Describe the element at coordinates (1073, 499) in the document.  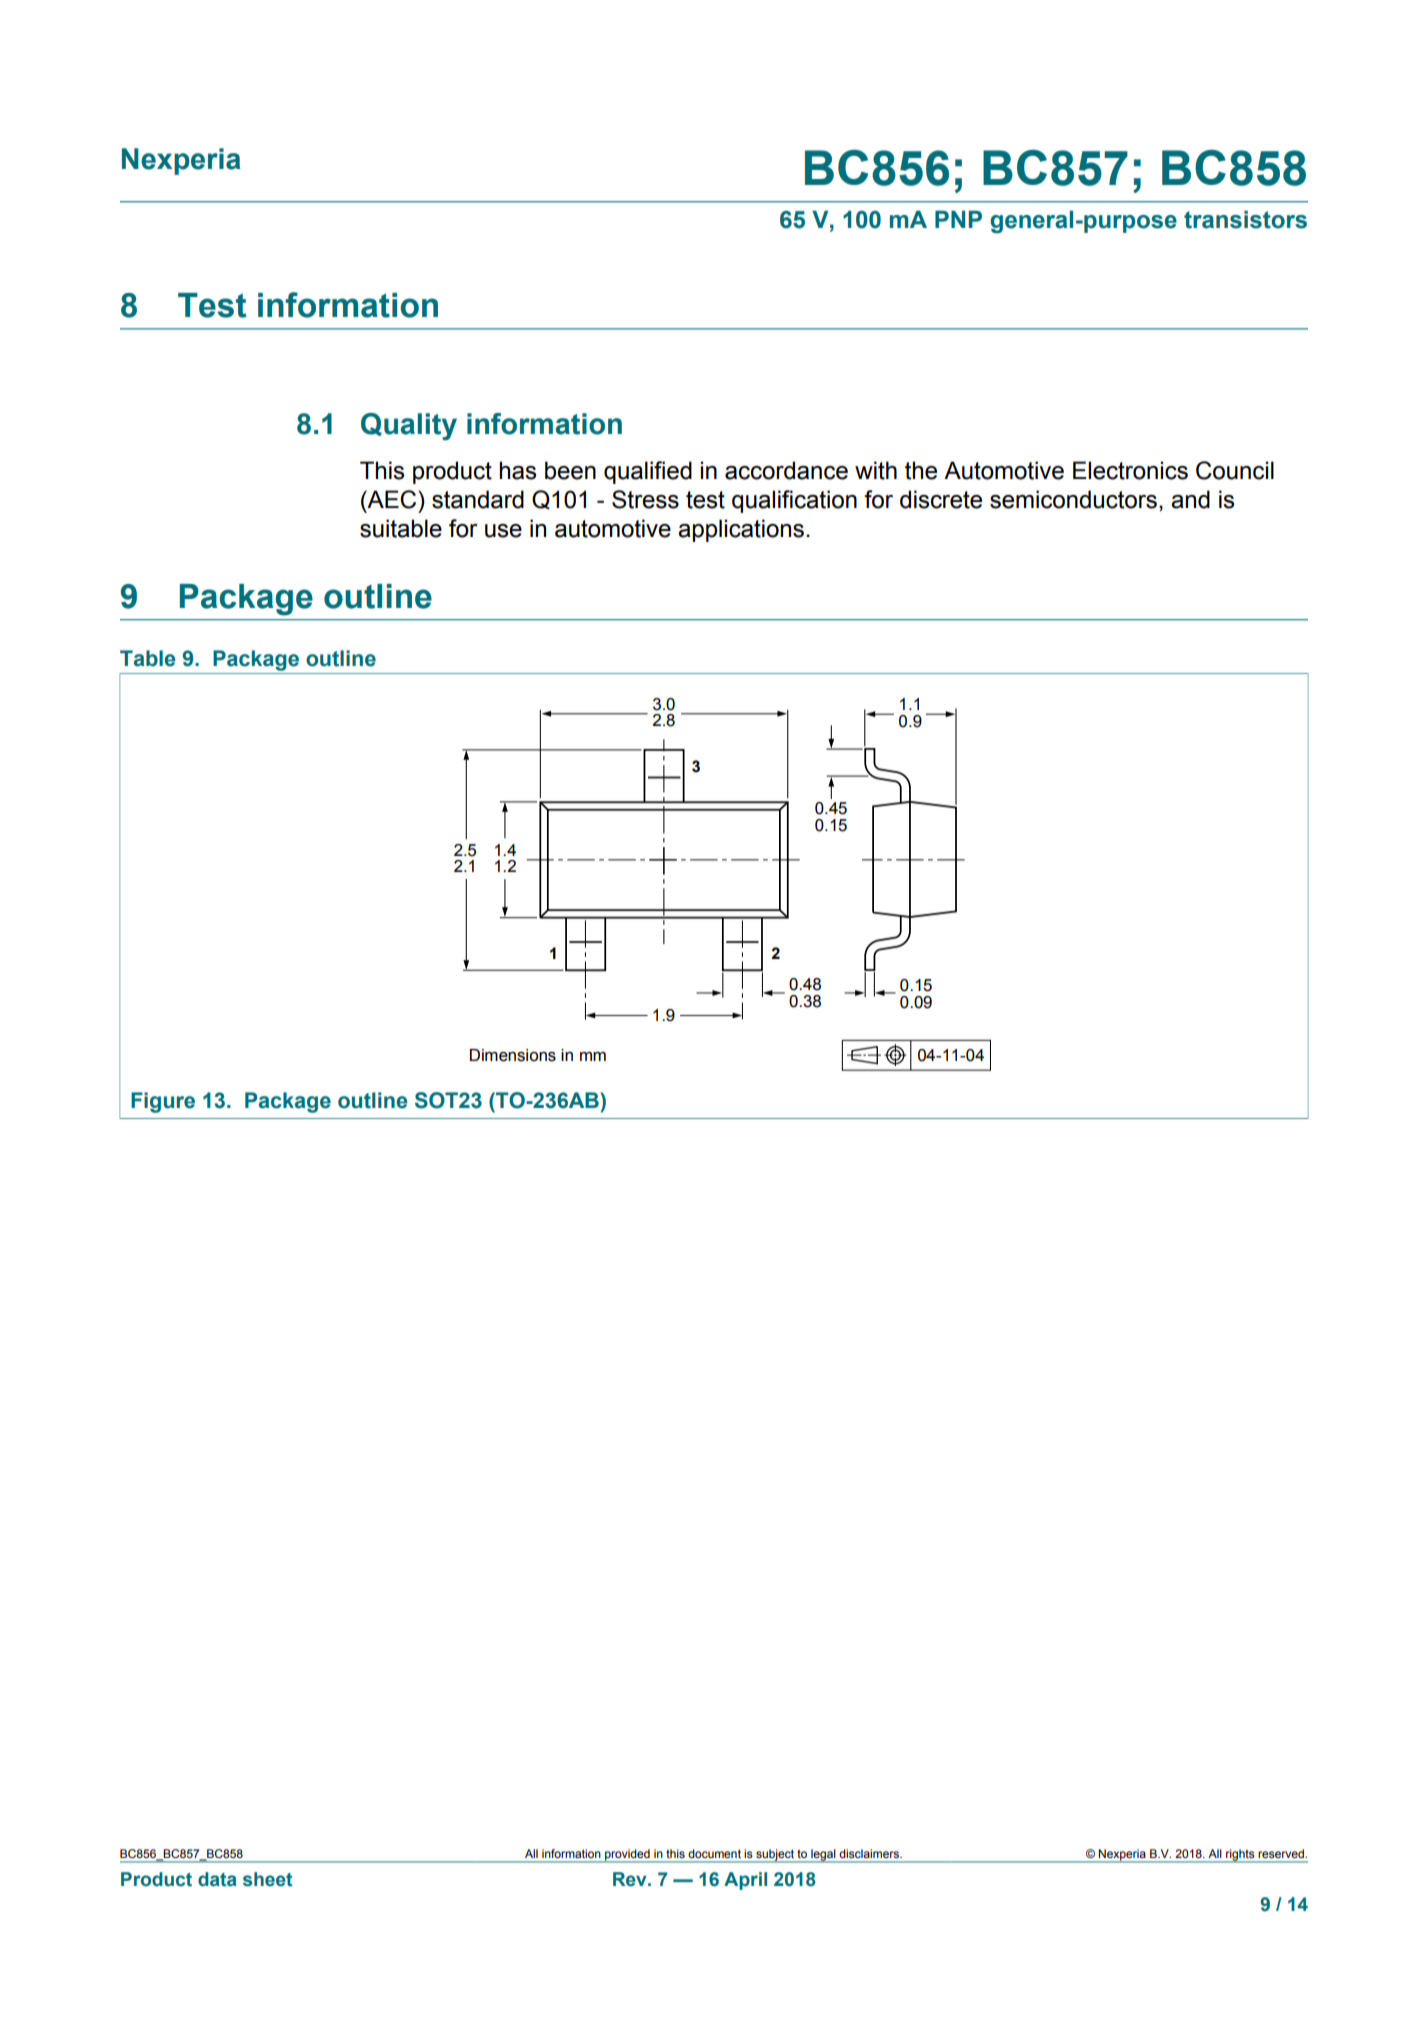
I see `semiconductors` at that location.
